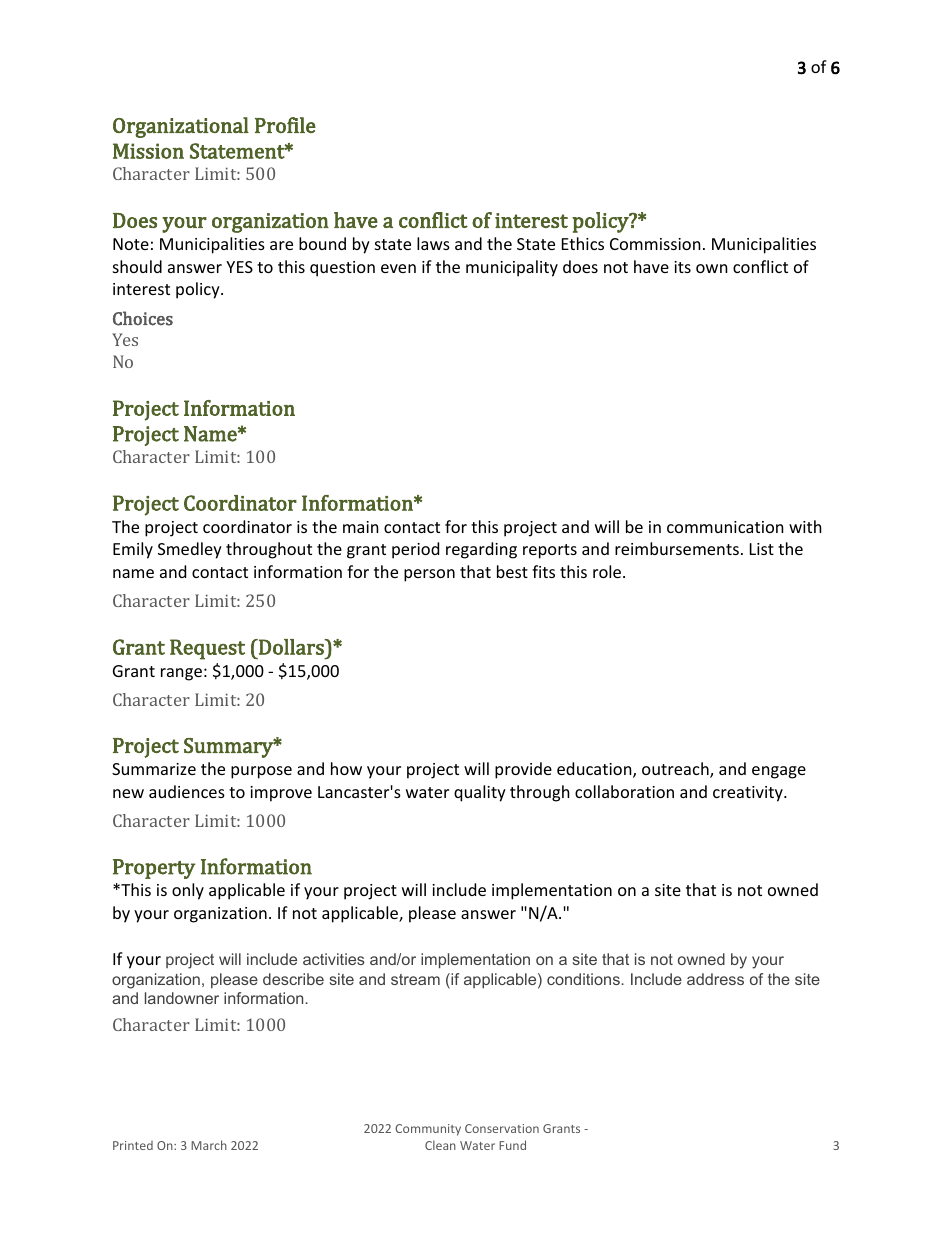  I want to click on March, so click(209, 1145).
